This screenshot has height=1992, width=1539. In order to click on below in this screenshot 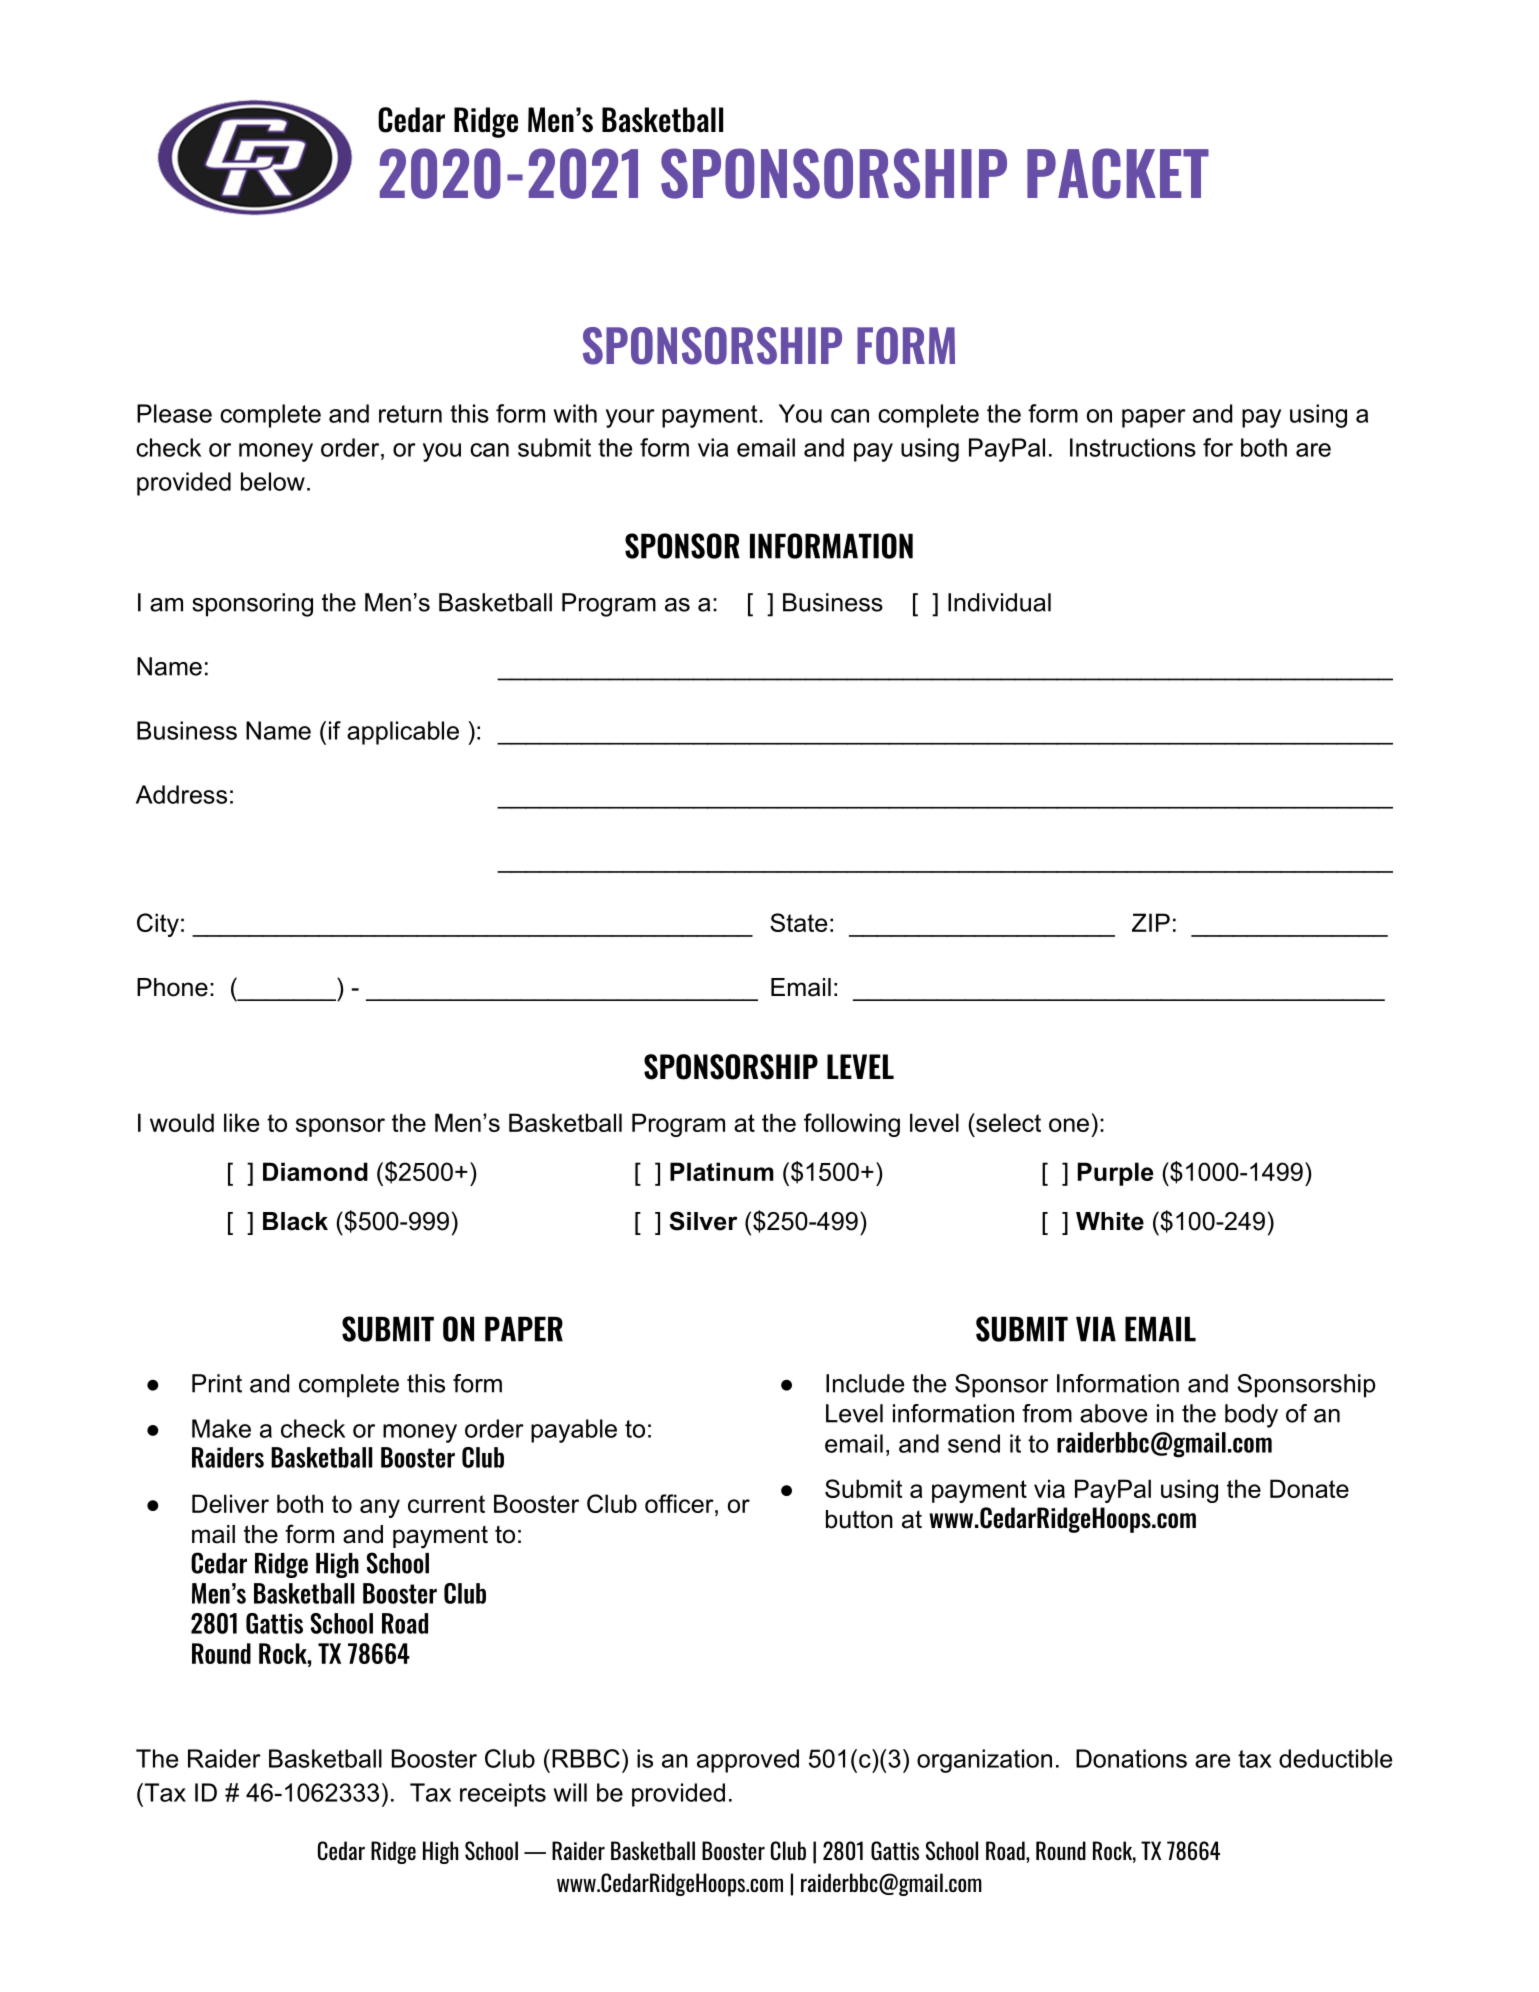, I will do `click(273, 481)`.
